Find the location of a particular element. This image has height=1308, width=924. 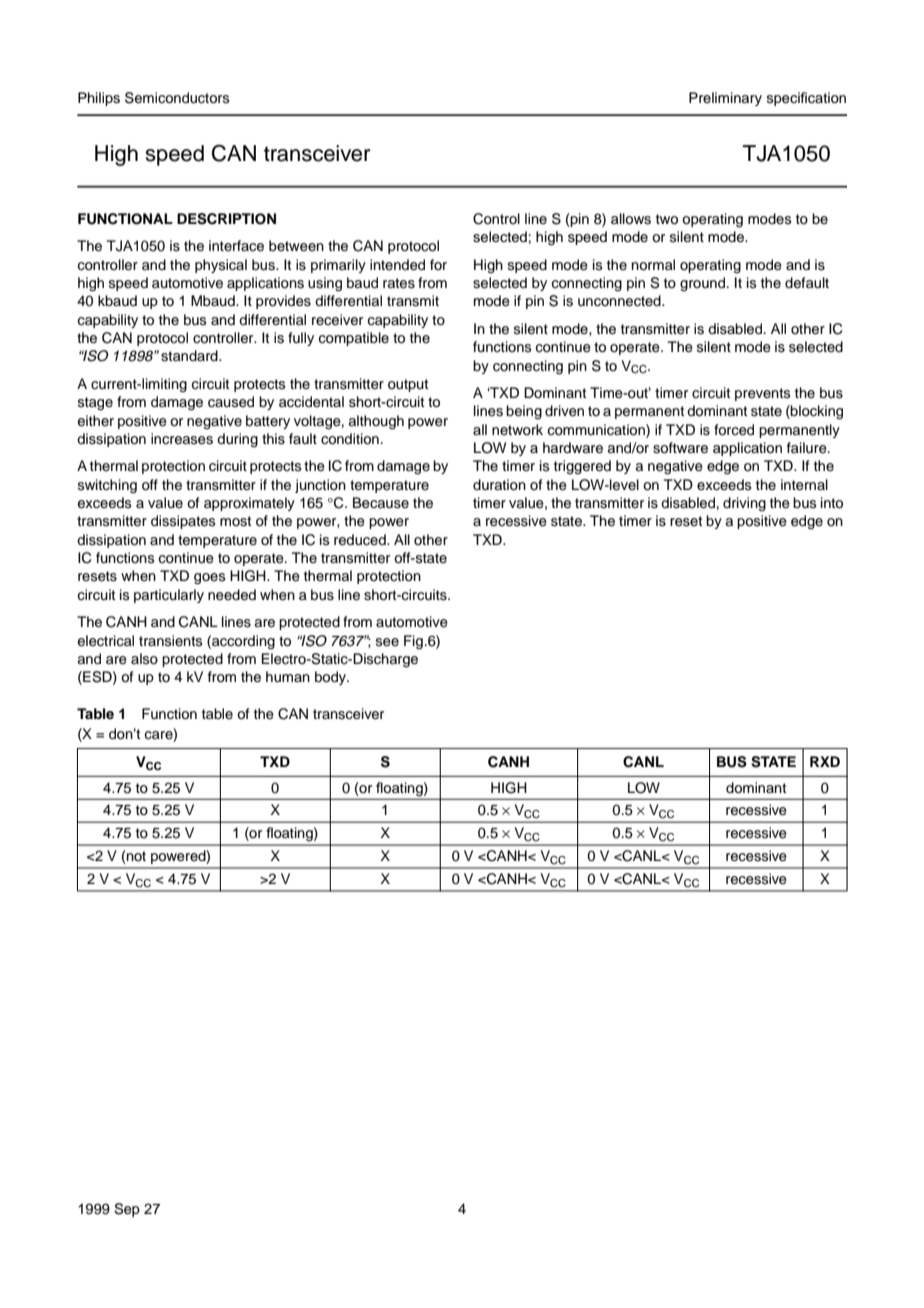

Sep is located at coordinates (127, 1210).
